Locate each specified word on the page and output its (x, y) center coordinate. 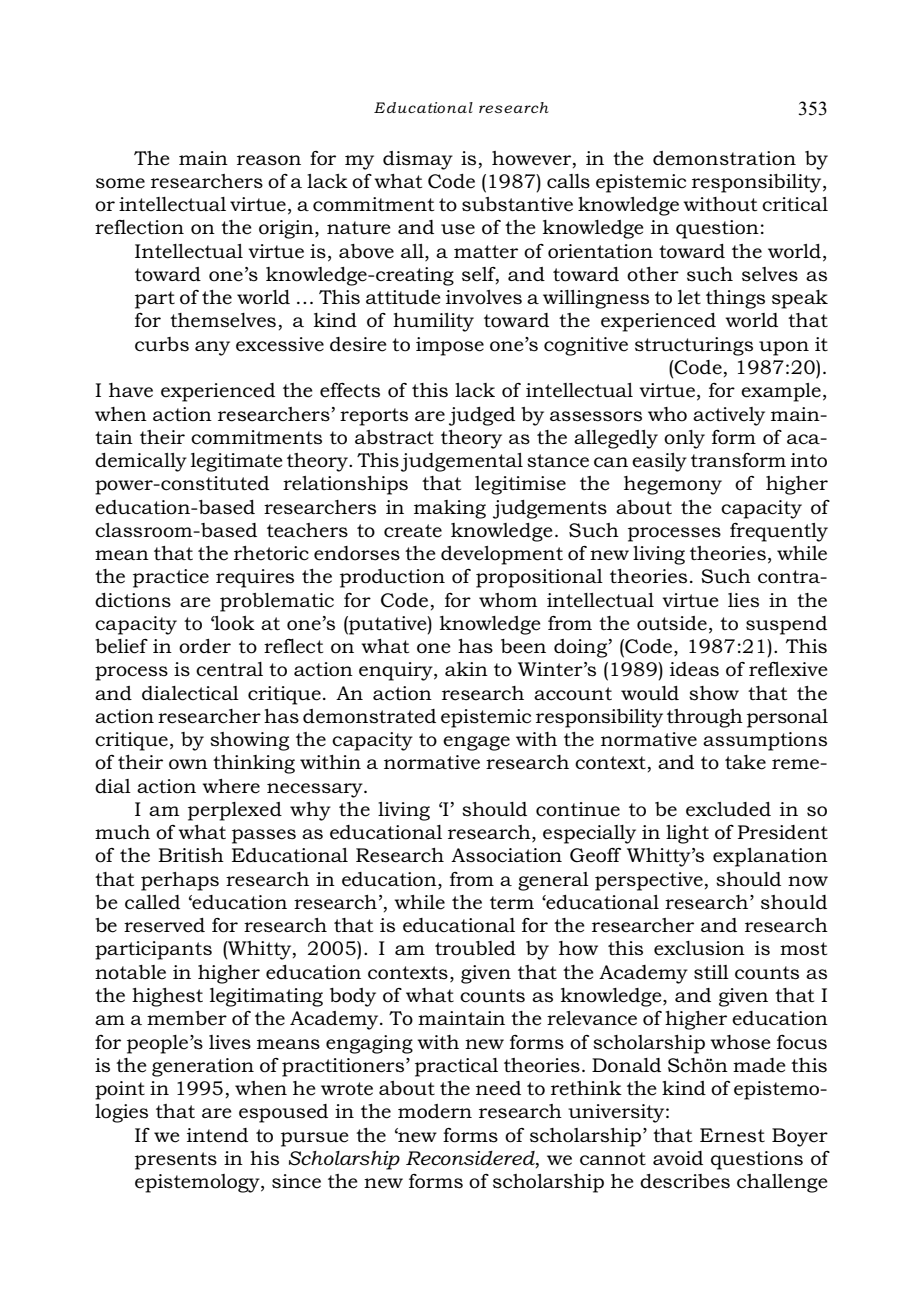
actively (729, 416)
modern (435, 1111)
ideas (694, 669)
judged (482, 416)
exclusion (699, 948)
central (229, 669)
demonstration (724, 158)
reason (269, 160)
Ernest (732, 1135)
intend (217, 1135)
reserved (164, 925)
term (512, 903)
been (523, 646)
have (131, 390)
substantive (517, 204)
